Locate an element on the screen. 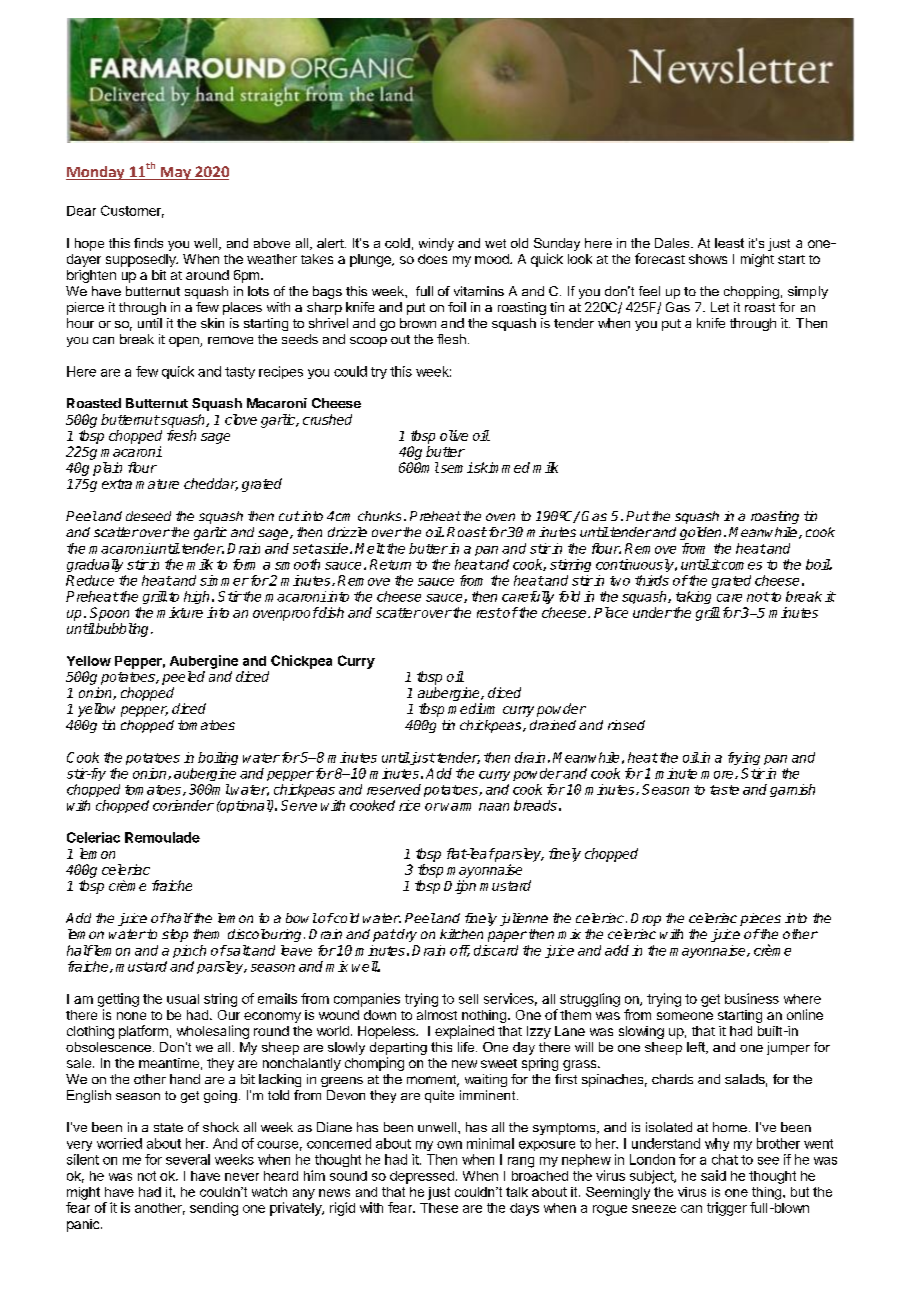 This screenshot has width=924, height=1308. finds is located at coordinates (148, 243).
